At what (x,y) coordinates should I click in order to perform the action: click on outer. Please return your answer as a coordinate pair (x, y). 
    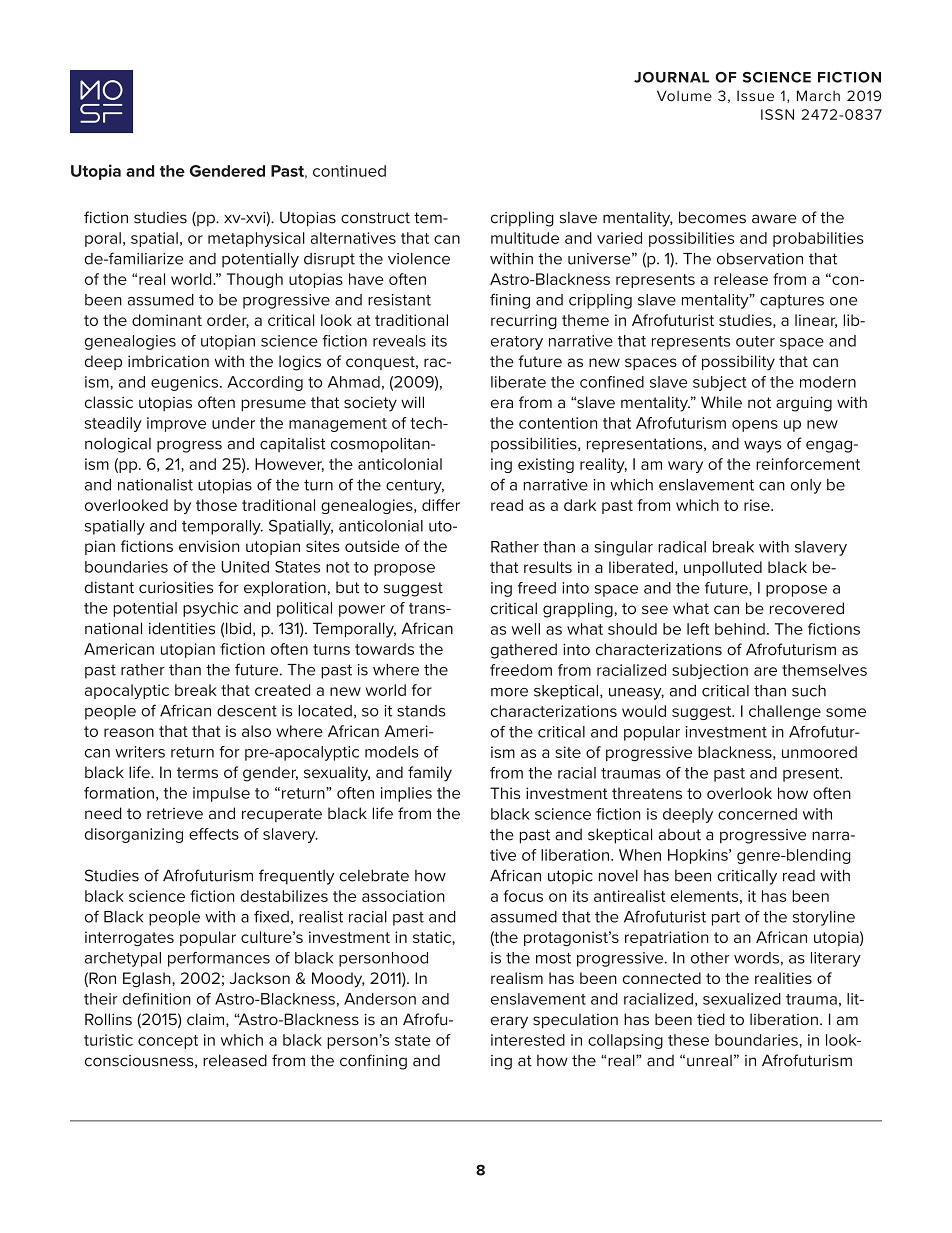
    Looking at the image, I should click on (755, 341).
